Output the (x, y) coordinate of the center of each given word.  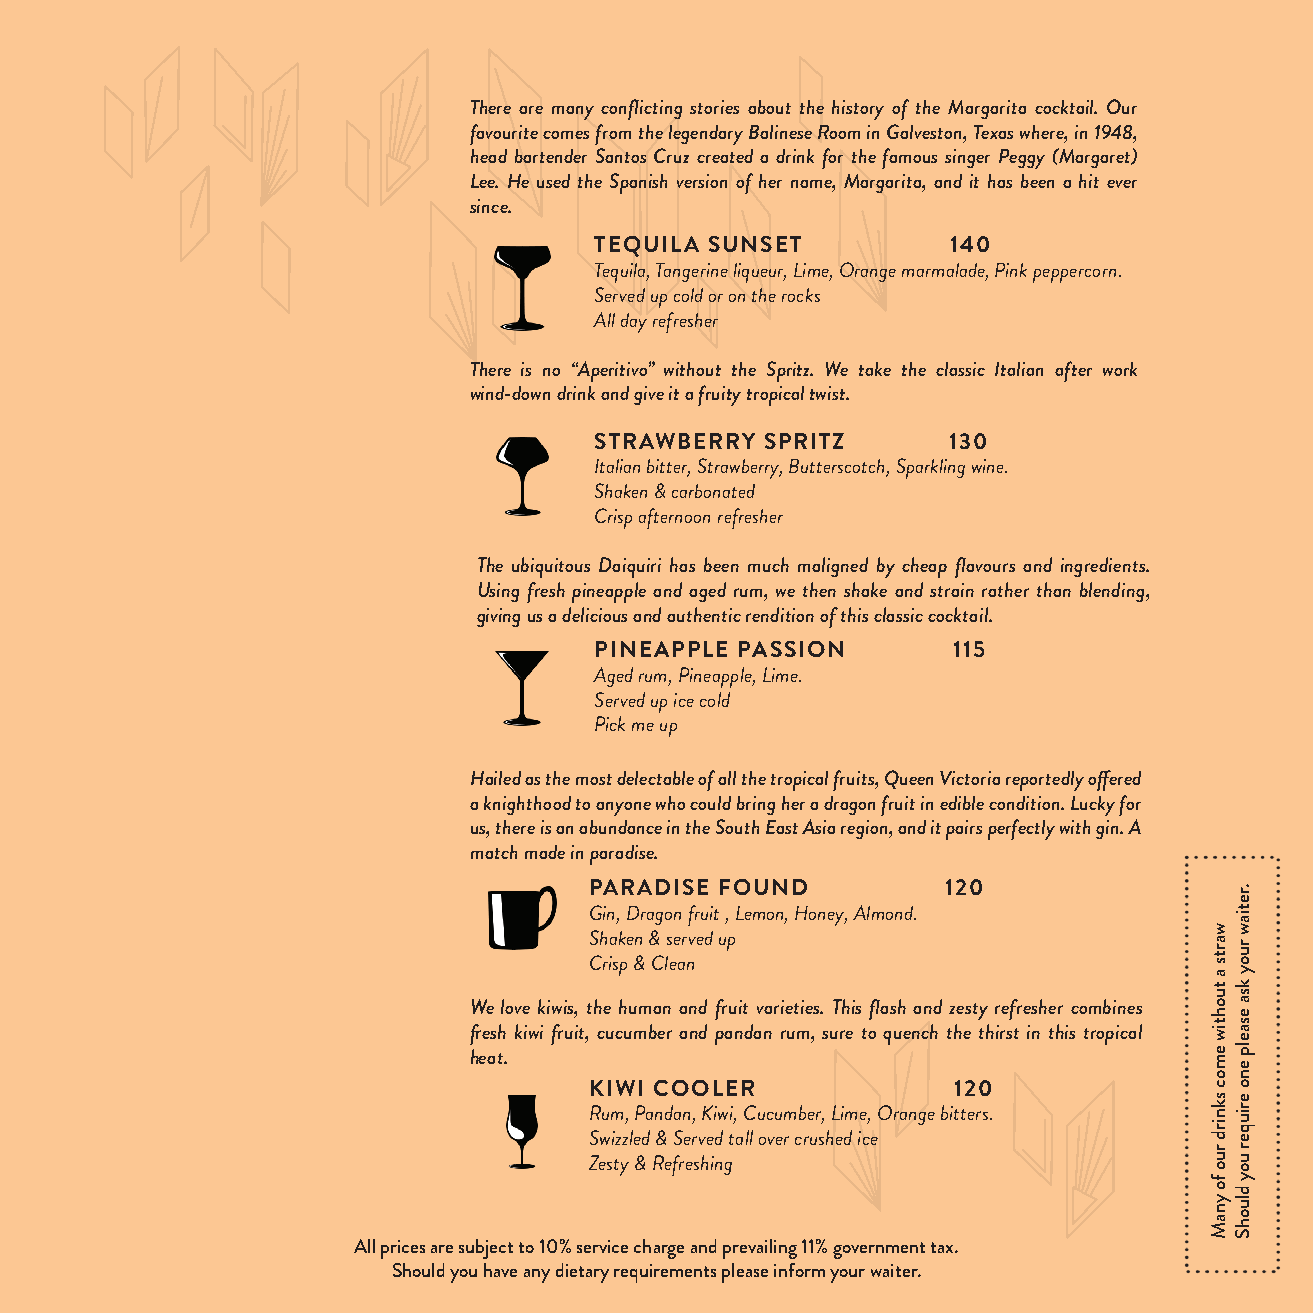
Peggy (1022, 159)
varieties (790, 1007)
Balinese (780, 132)
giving (498, 617)
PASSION (791, 649)
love (515, 1006)
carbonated (713, 491)
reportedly (1045, 781)
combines (1106, 1006)
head (489, 156)
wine (989, 466)
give (649, 395)
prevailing (760, 1249)
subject (486, 1249)
